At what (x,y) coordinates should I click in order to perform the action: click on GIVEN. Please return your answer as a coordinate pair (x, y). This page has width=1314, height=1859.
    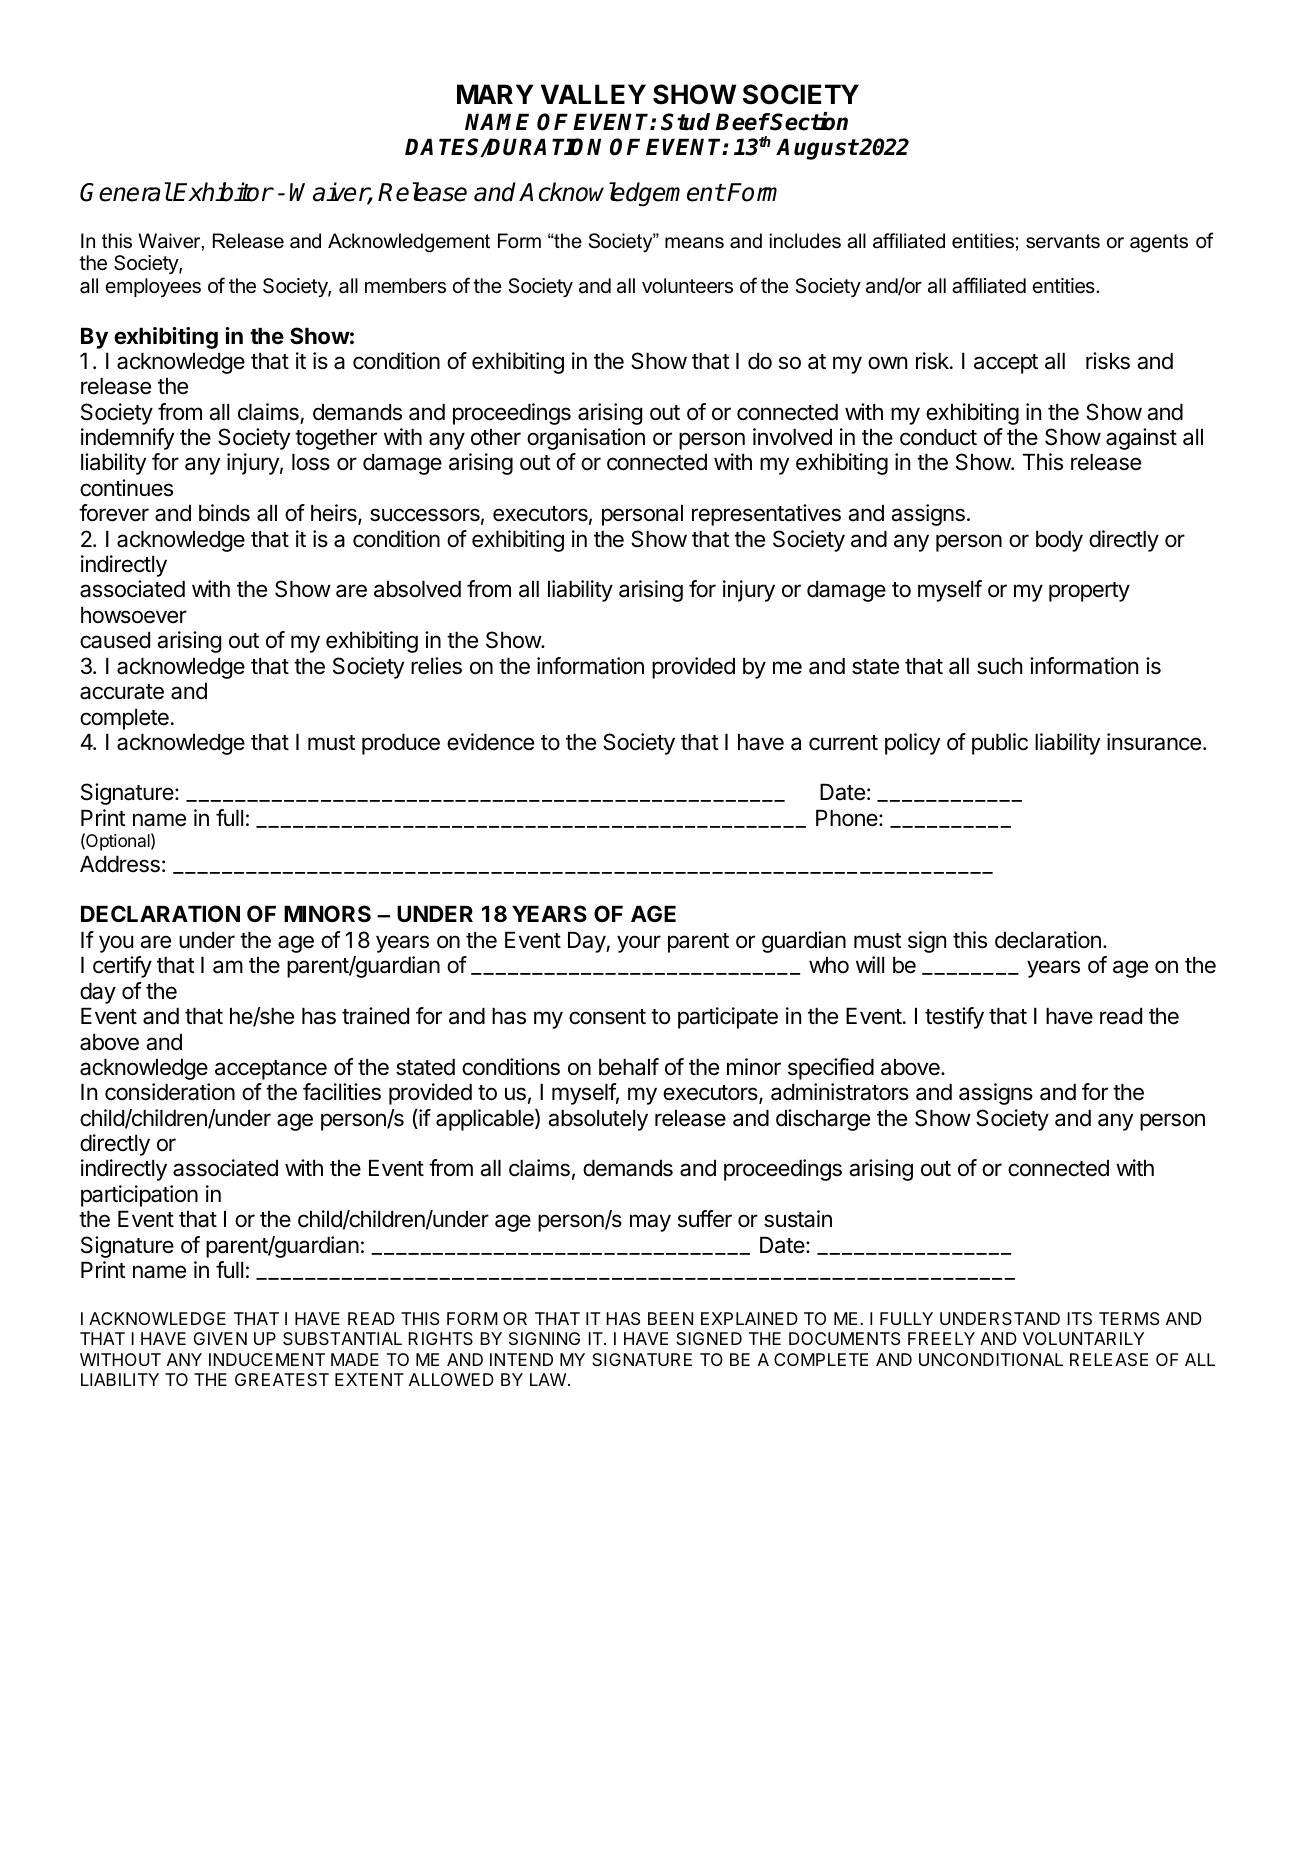
    Looking at the image, I should click on (220, 1338).
